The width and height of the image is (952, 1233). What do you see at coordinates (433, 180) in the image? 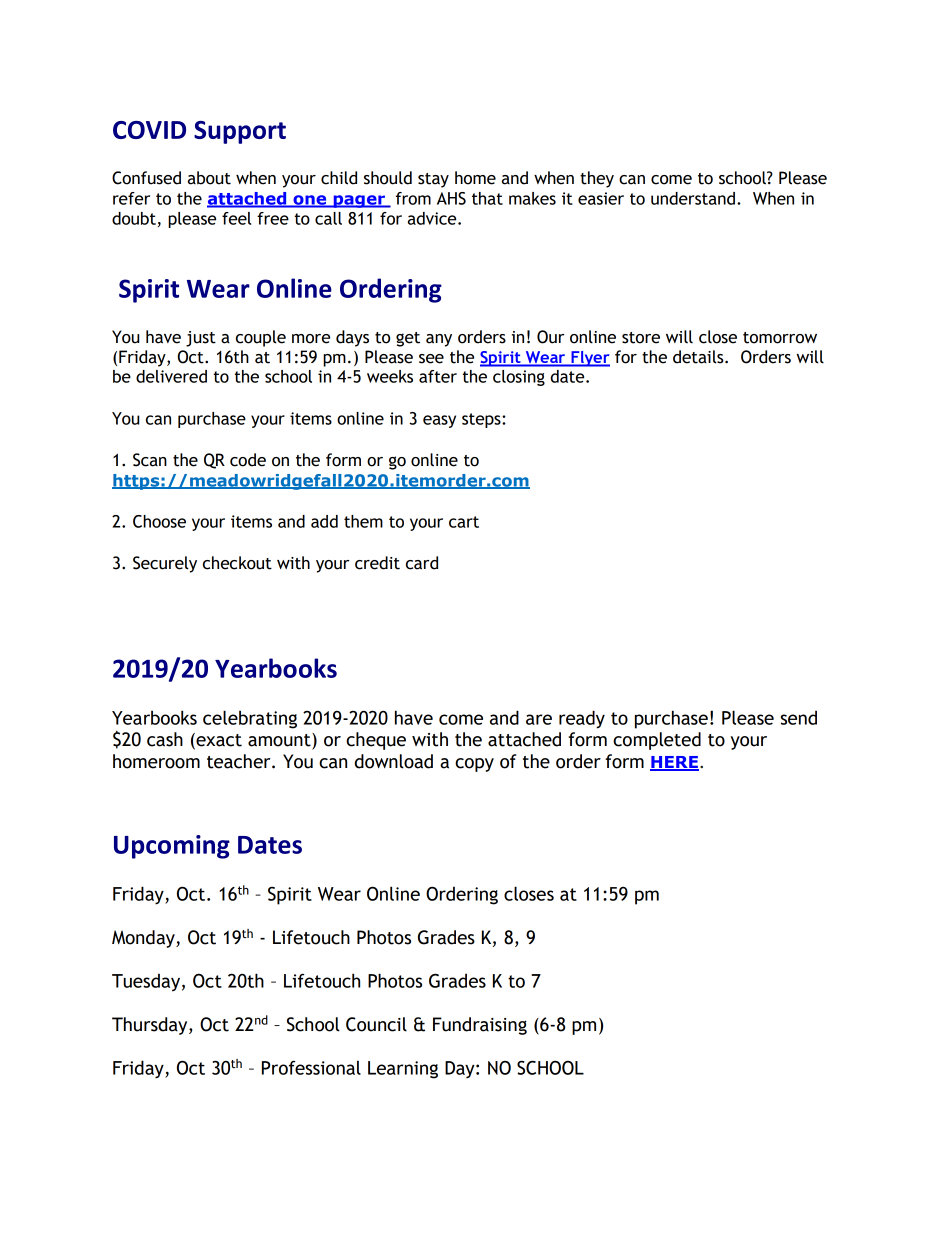
I see `stay` at bounding box center [433, 180].
